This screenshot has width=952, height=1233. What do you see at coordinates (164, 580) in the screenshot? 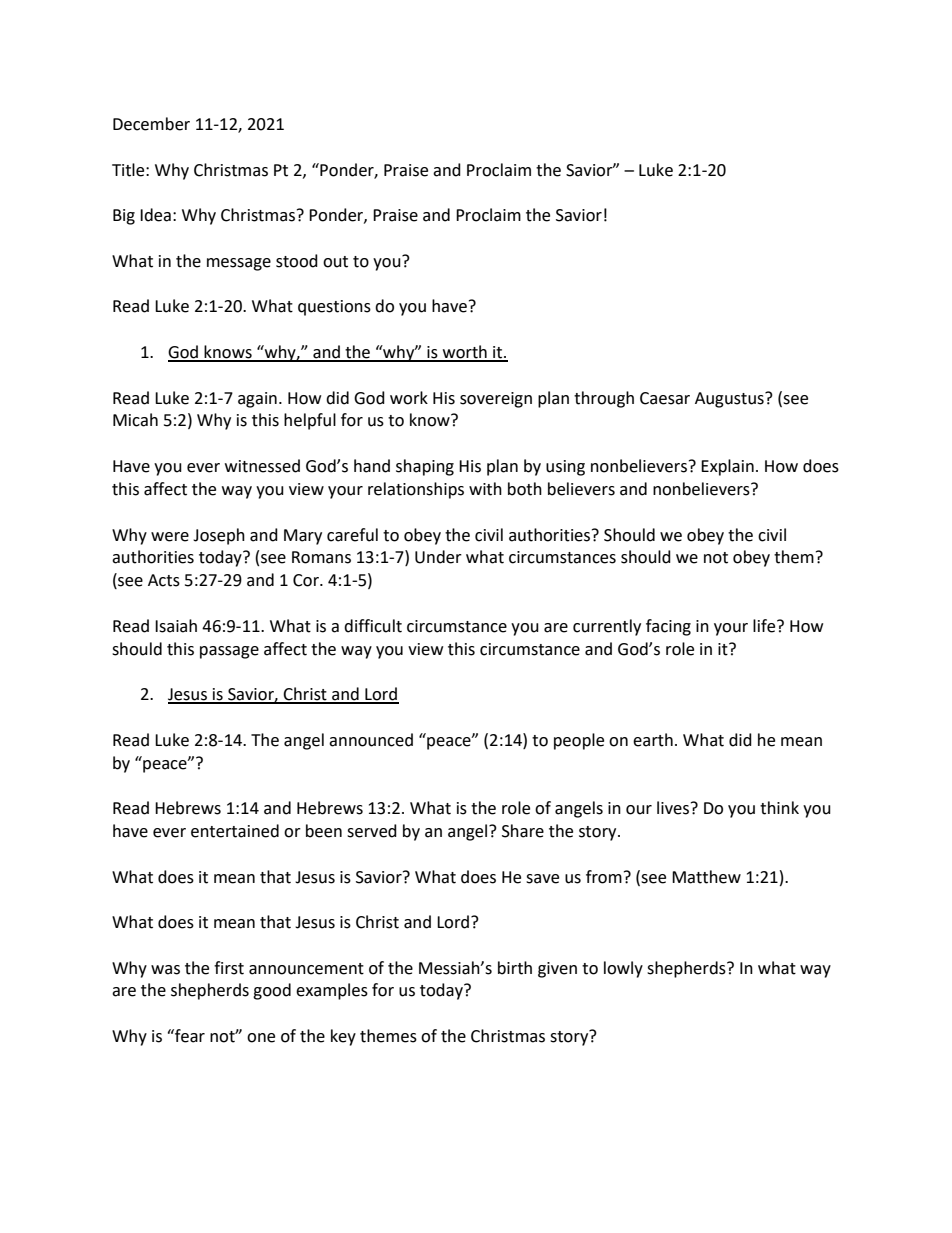
I see `Acts` at bounding box center [164, 580].
